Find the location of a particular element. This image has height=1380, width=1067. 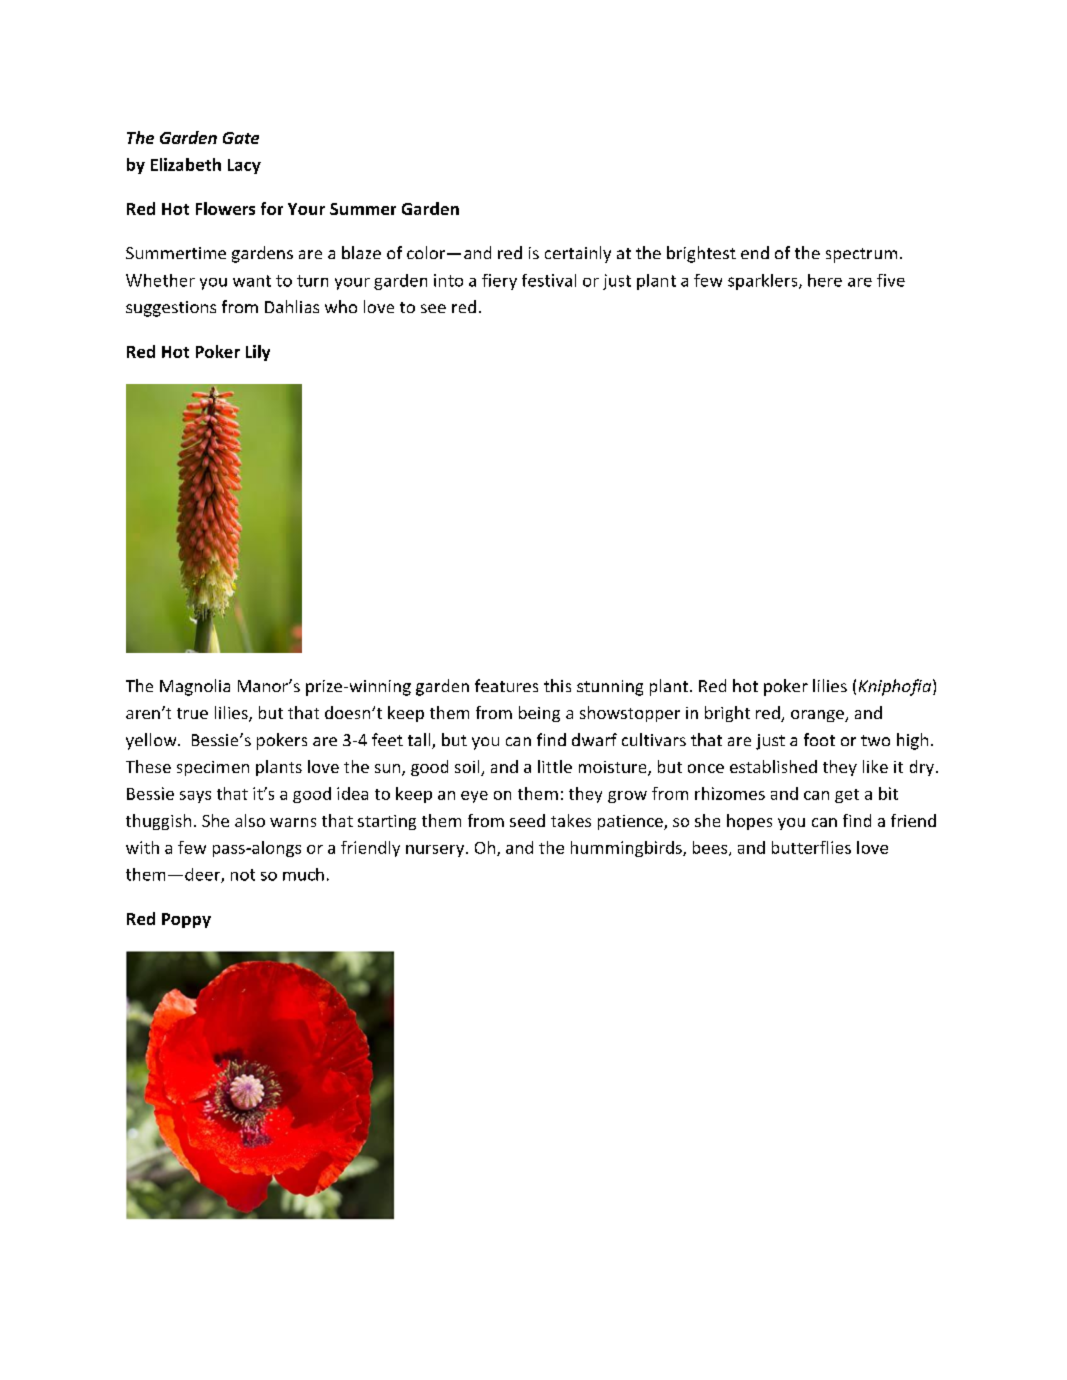

spectrum is located at coordinates (861, 255).
